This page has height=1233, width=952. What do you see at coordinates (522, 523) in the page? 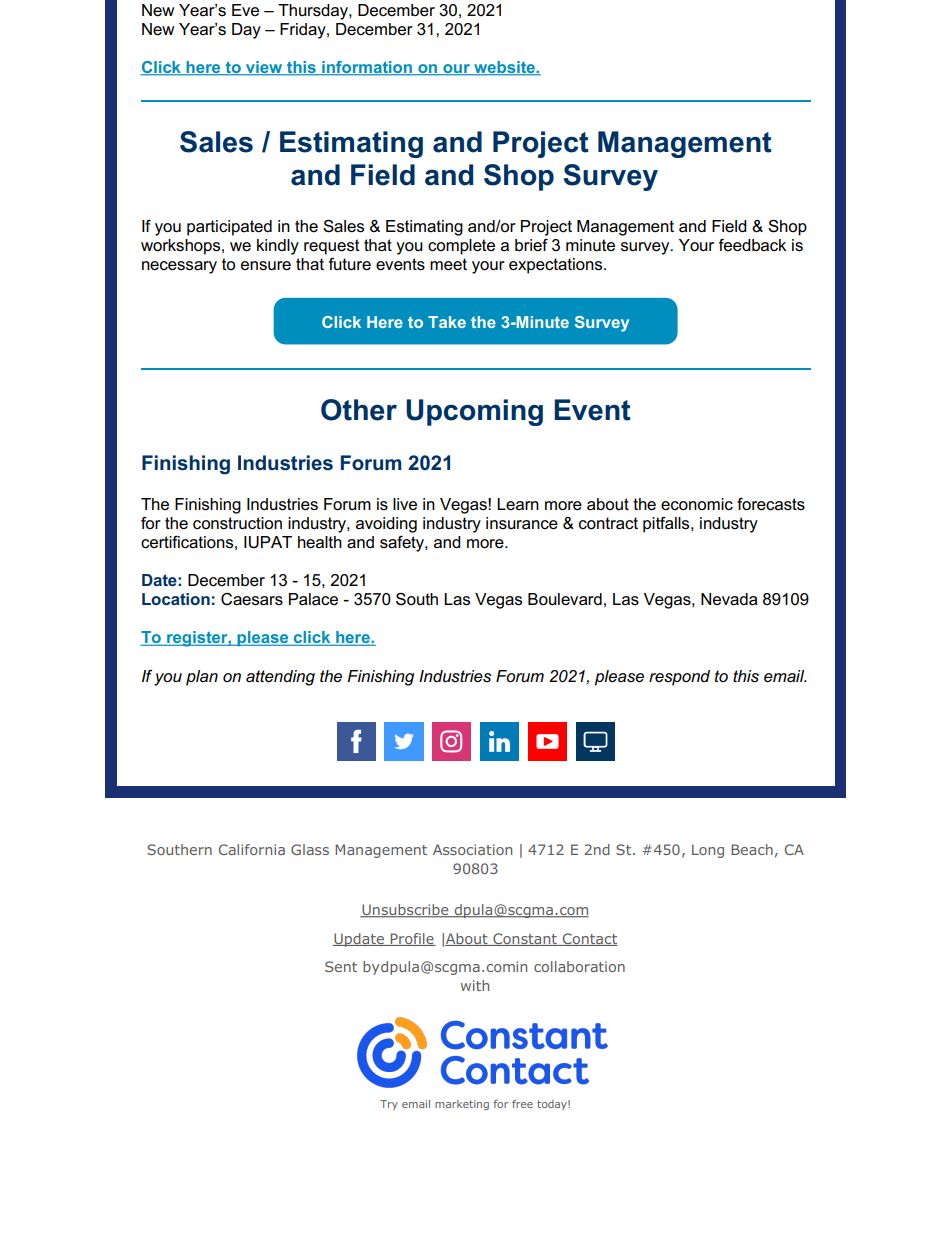
I see `insurance` at bounding box center [522, 523].
